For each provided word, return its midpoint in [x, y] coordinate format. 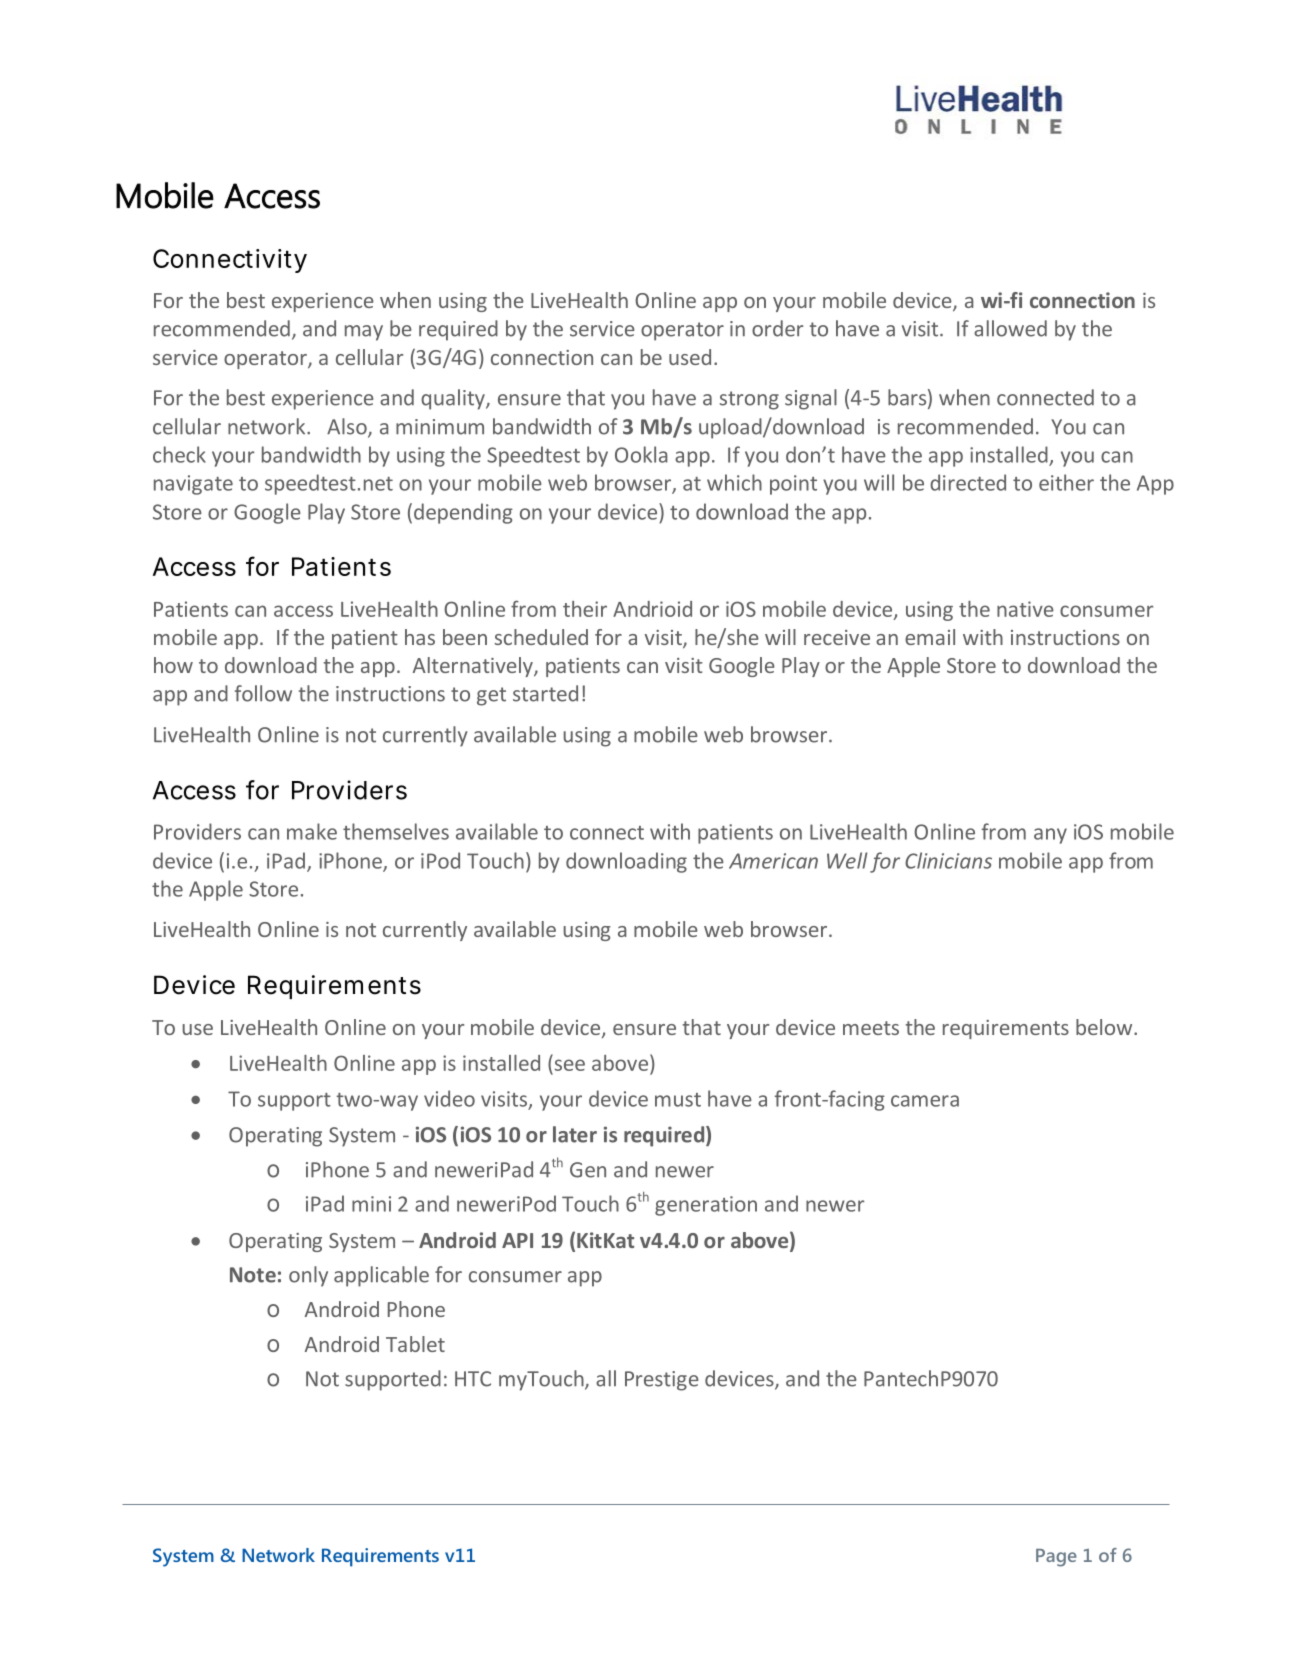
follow [263, 693]
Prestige [662, 1381]
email [930, 637]
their [585, 609]
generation [706, 1206]
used [690, 357]
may [364, 333]
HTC [473, 1379]
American [773, 861]
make [312, 831]
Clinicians [948, 860]
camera [925, 1101]
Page [1056, 1558]
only [308, 1276]
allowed [1010, 328]
